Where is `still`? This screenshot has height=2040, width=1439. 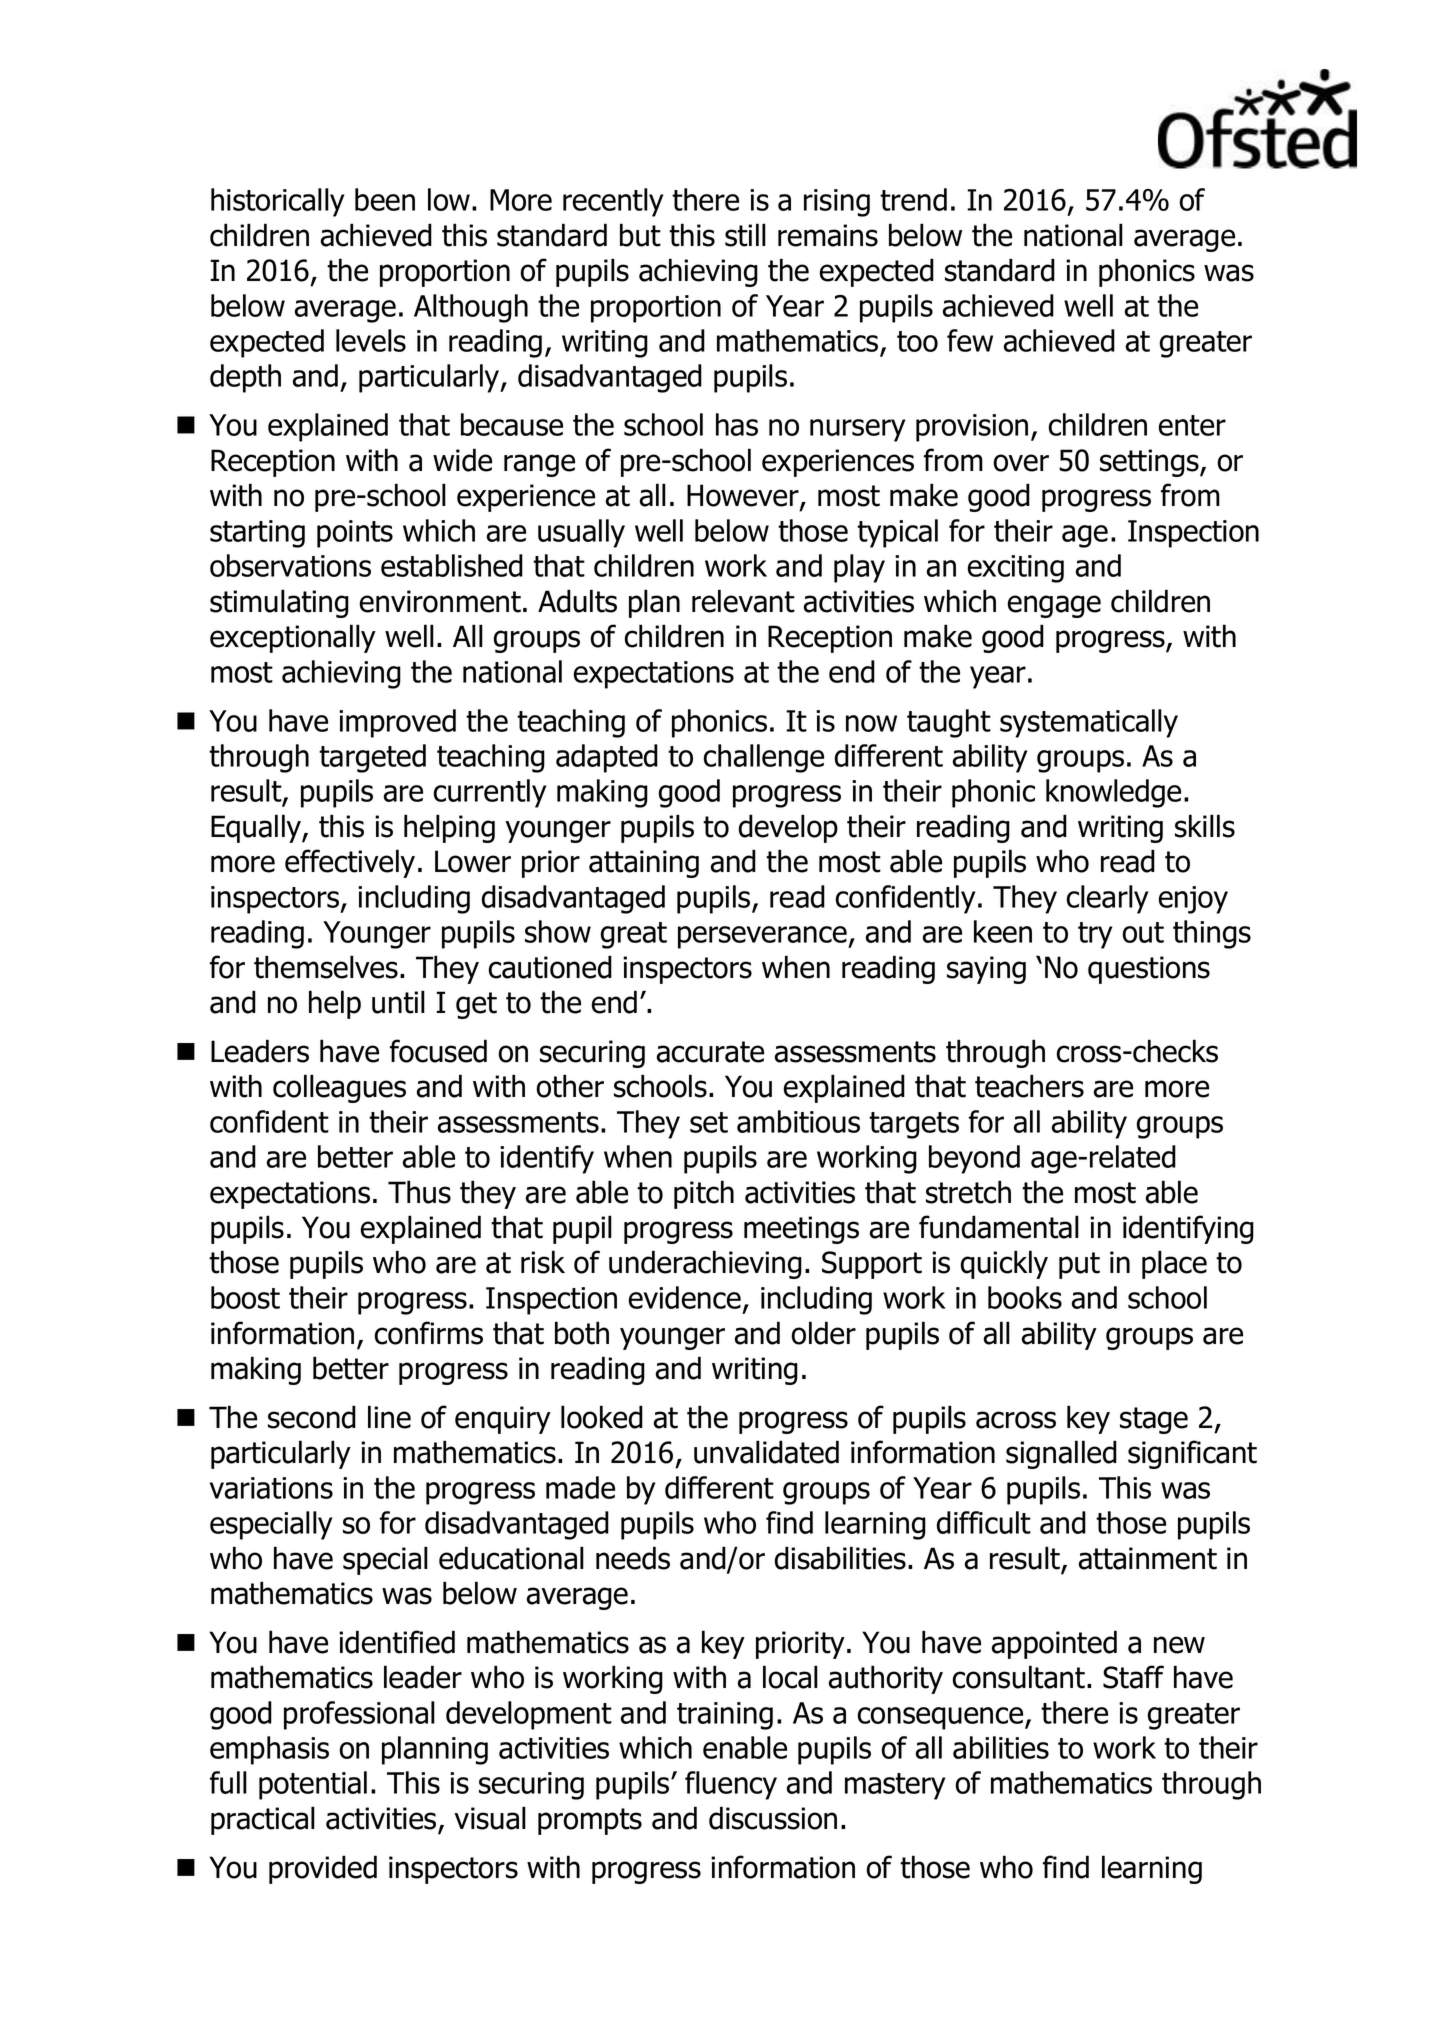 still is located at coordinates (745, 235).
